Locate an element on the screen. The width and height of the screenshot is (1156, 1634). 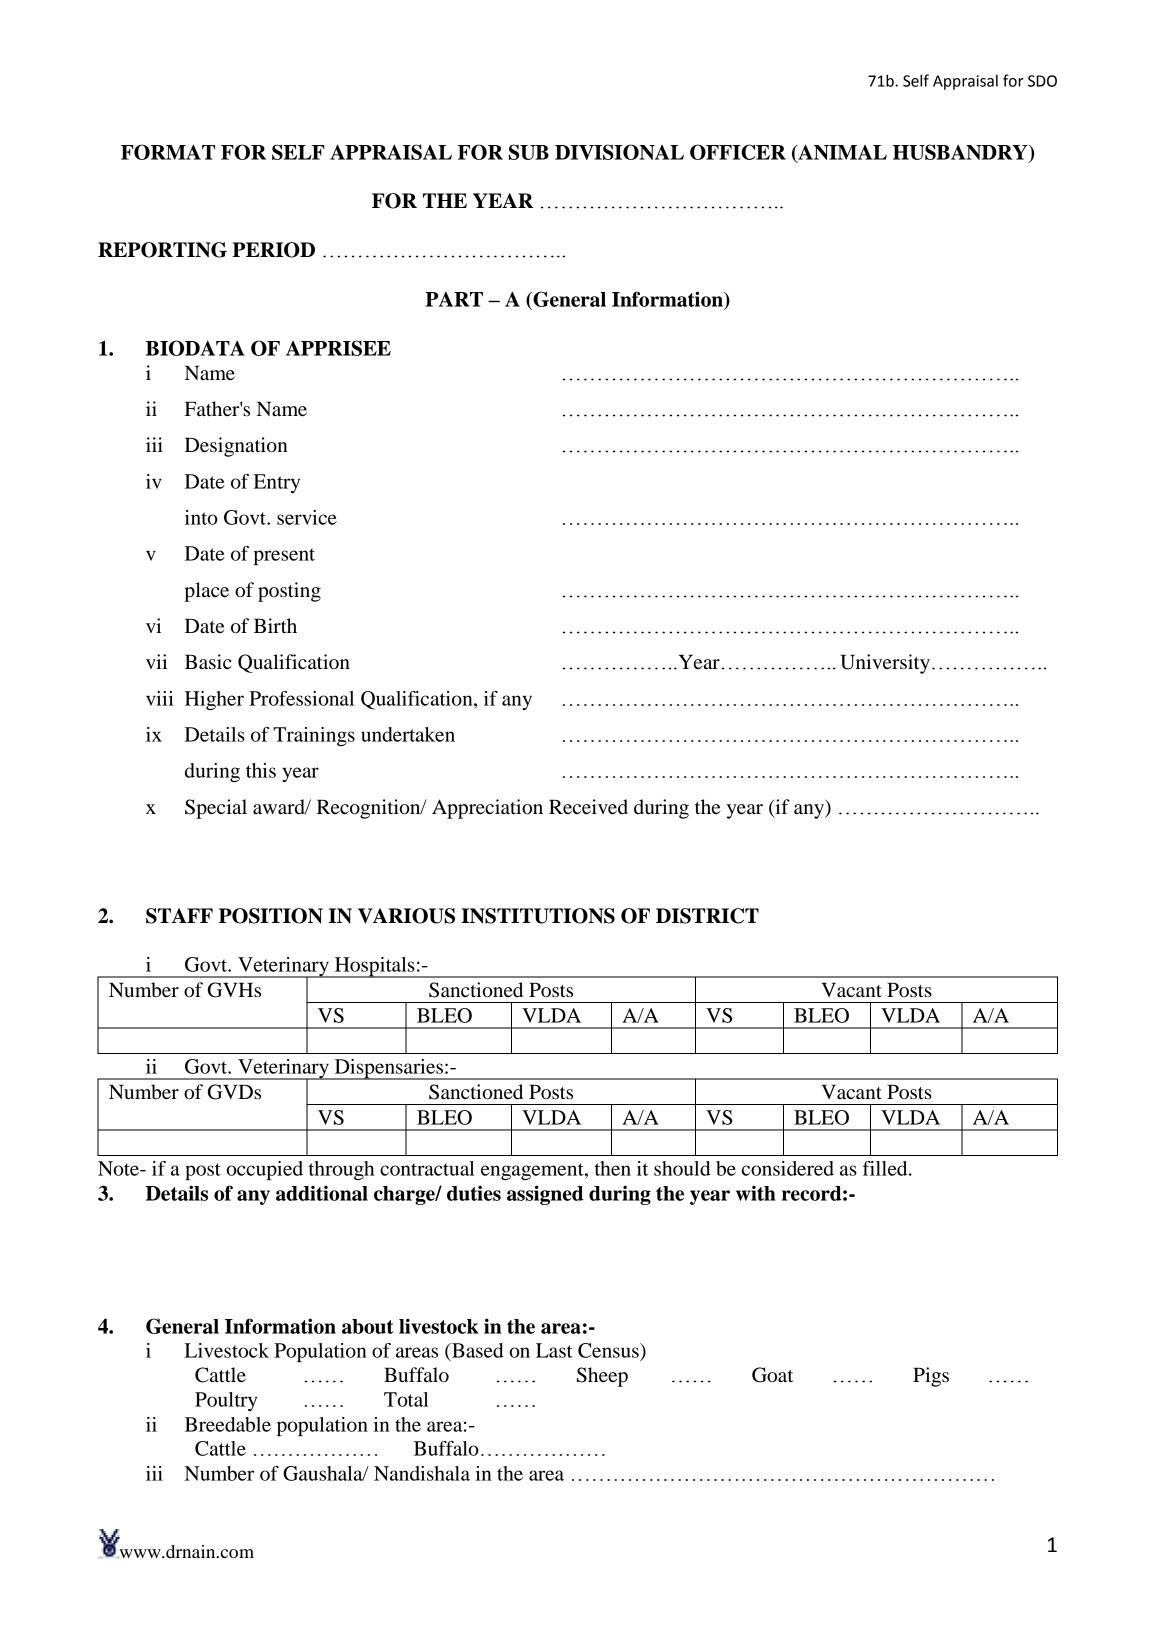
Received is located at coordinates (588, 807).
